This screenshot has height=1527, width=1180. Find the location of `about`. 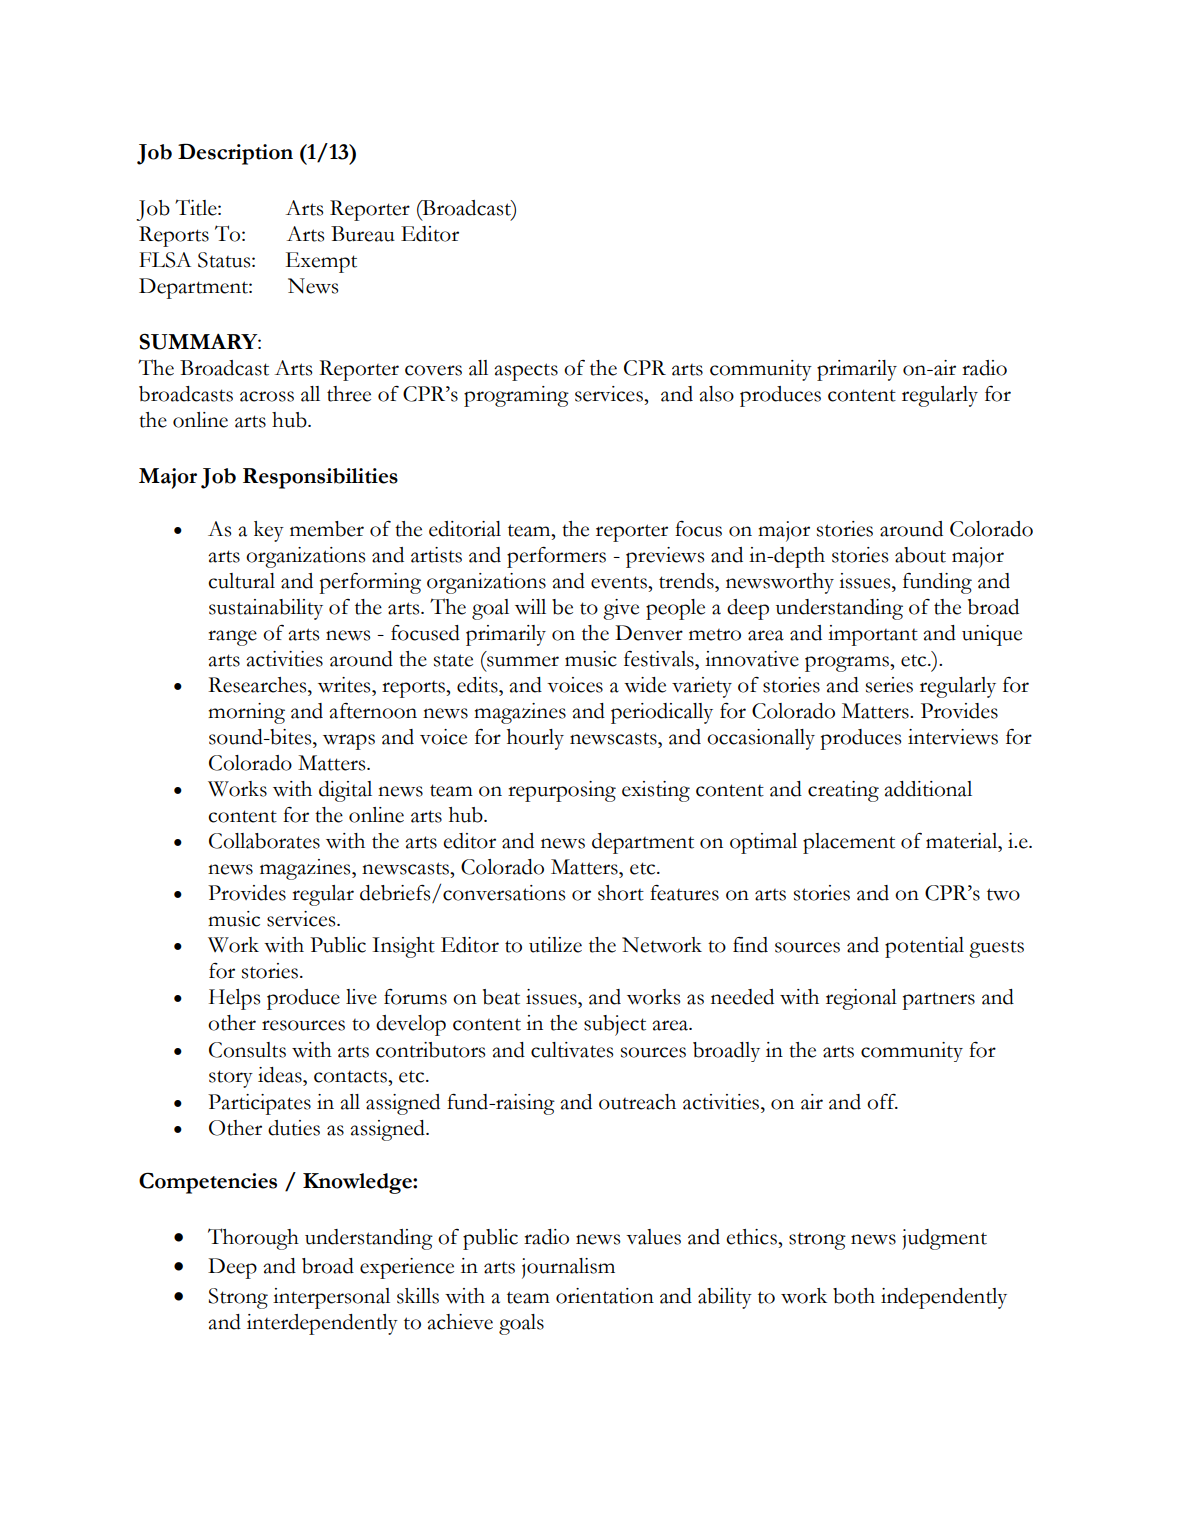

about is located at coordinates (920, 555).
